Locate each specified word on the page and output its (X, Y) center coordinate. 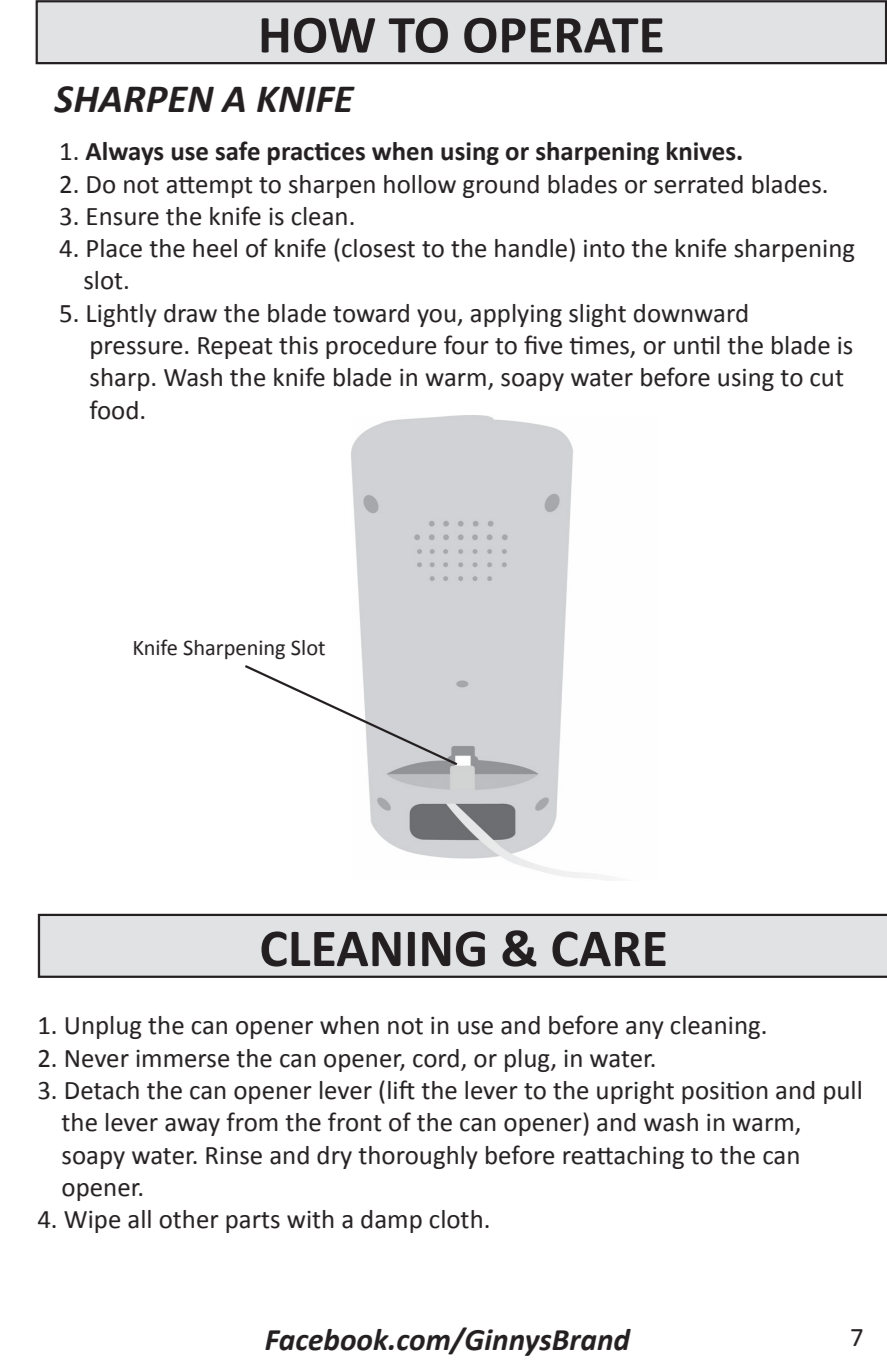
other (189, 1219)
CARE (609, 949)
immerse (182, 1059)
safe (238, 151)
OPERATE (563, 35)
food (113, 410)
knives (702, 151)
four (466, 345)
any (645, 1030)
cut (827, 378)
